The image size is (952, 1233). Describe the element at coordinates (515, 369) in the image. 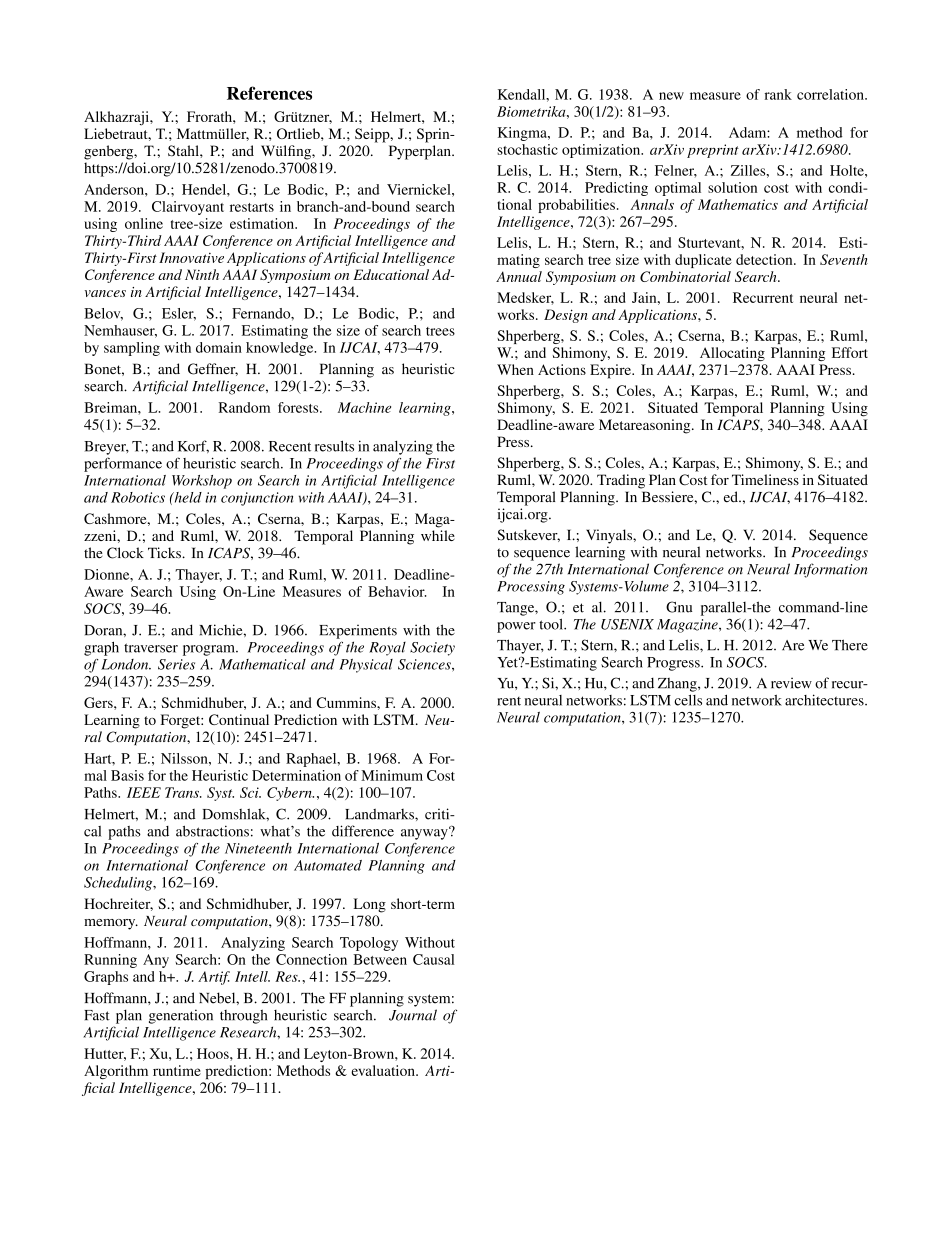

I see `When` at that location.
